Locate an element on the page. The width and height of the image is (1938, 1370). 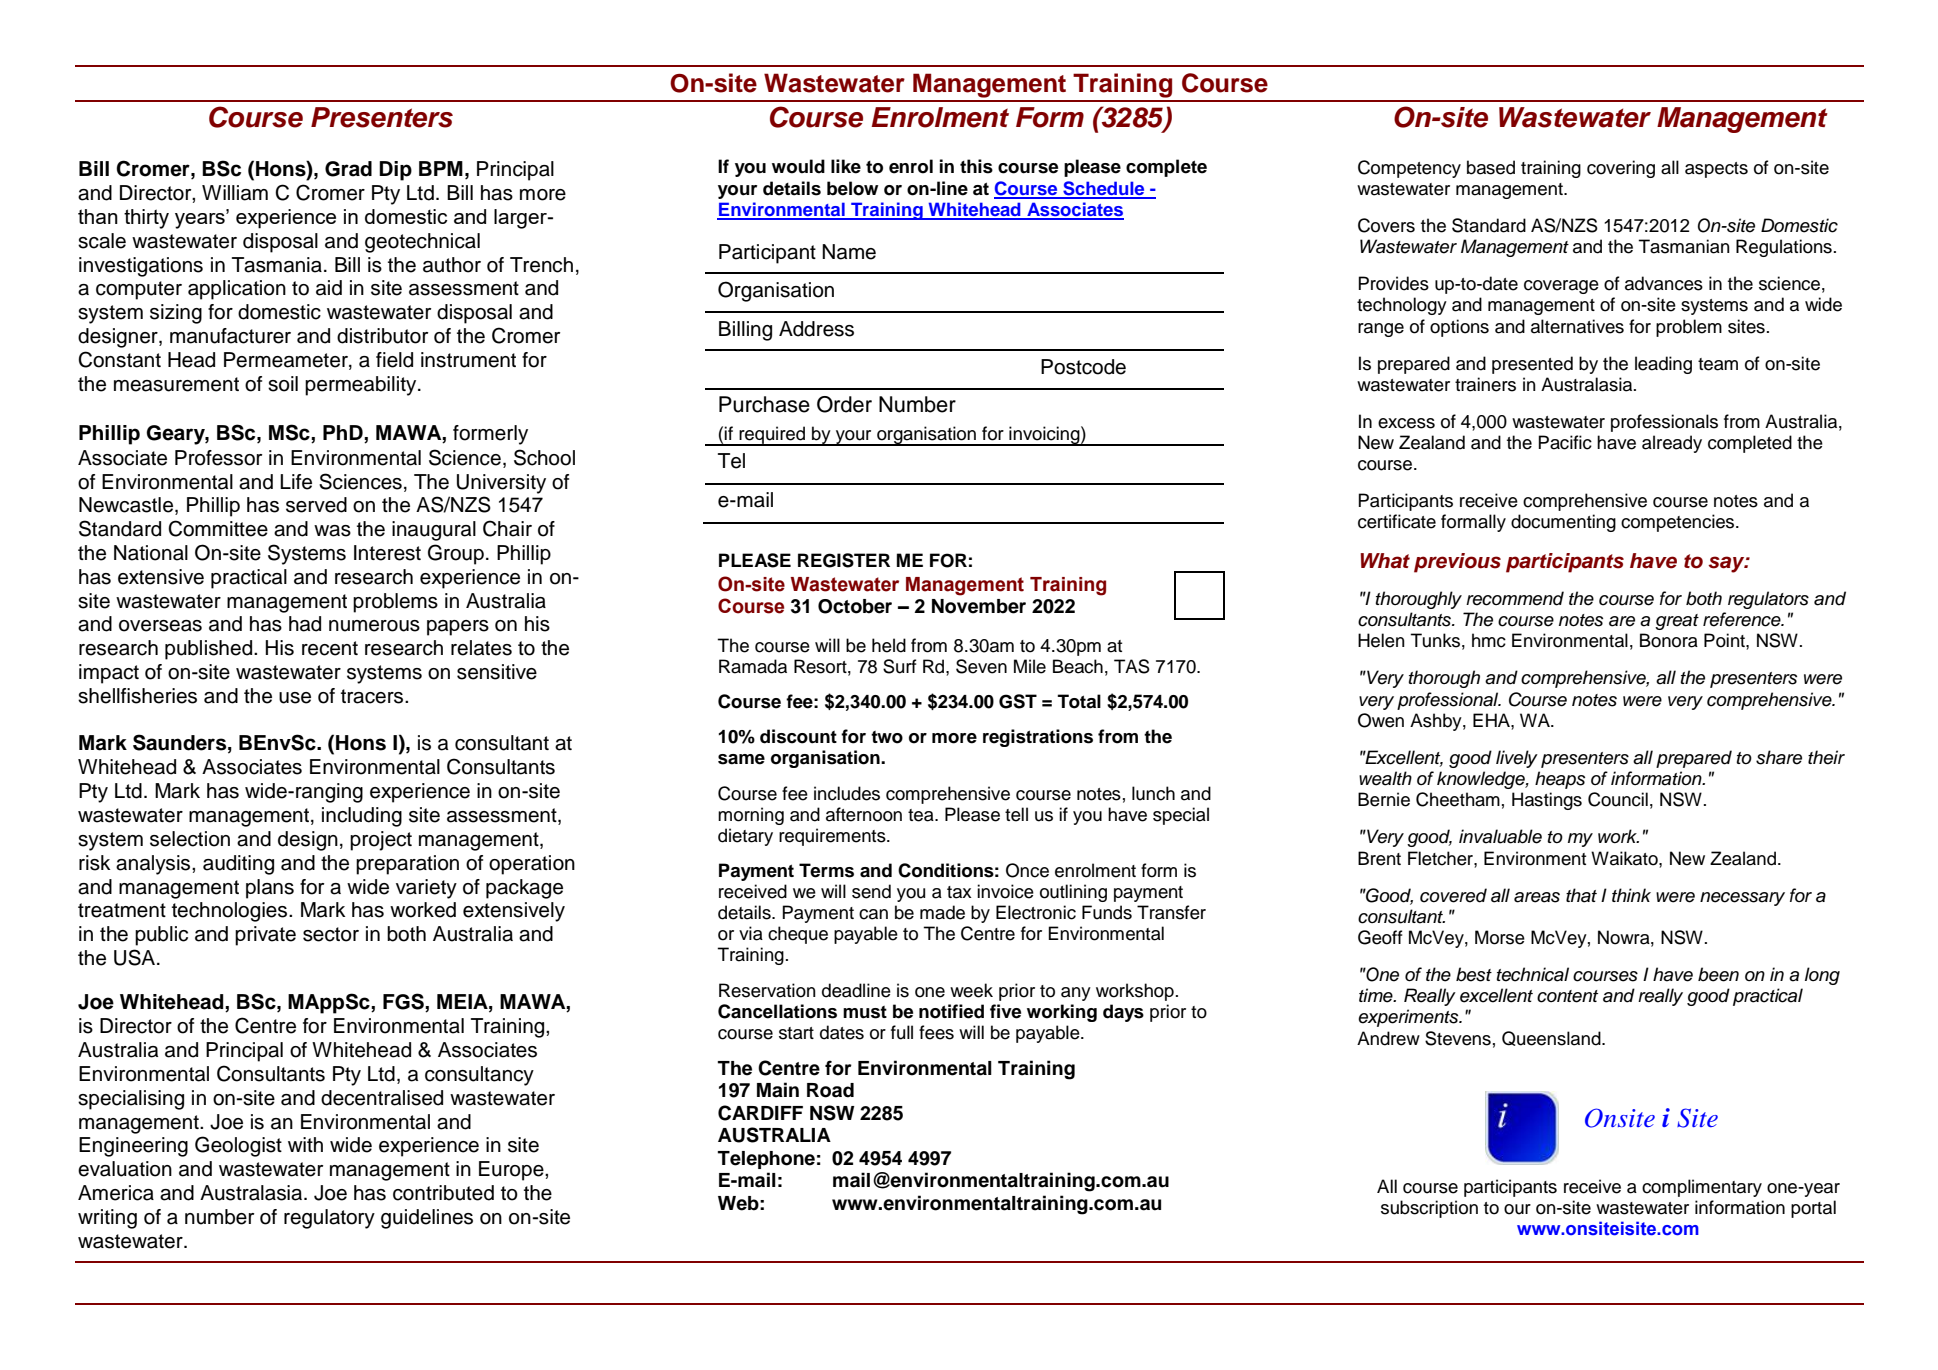
regulatory is located at coordinates (329, 1219).
